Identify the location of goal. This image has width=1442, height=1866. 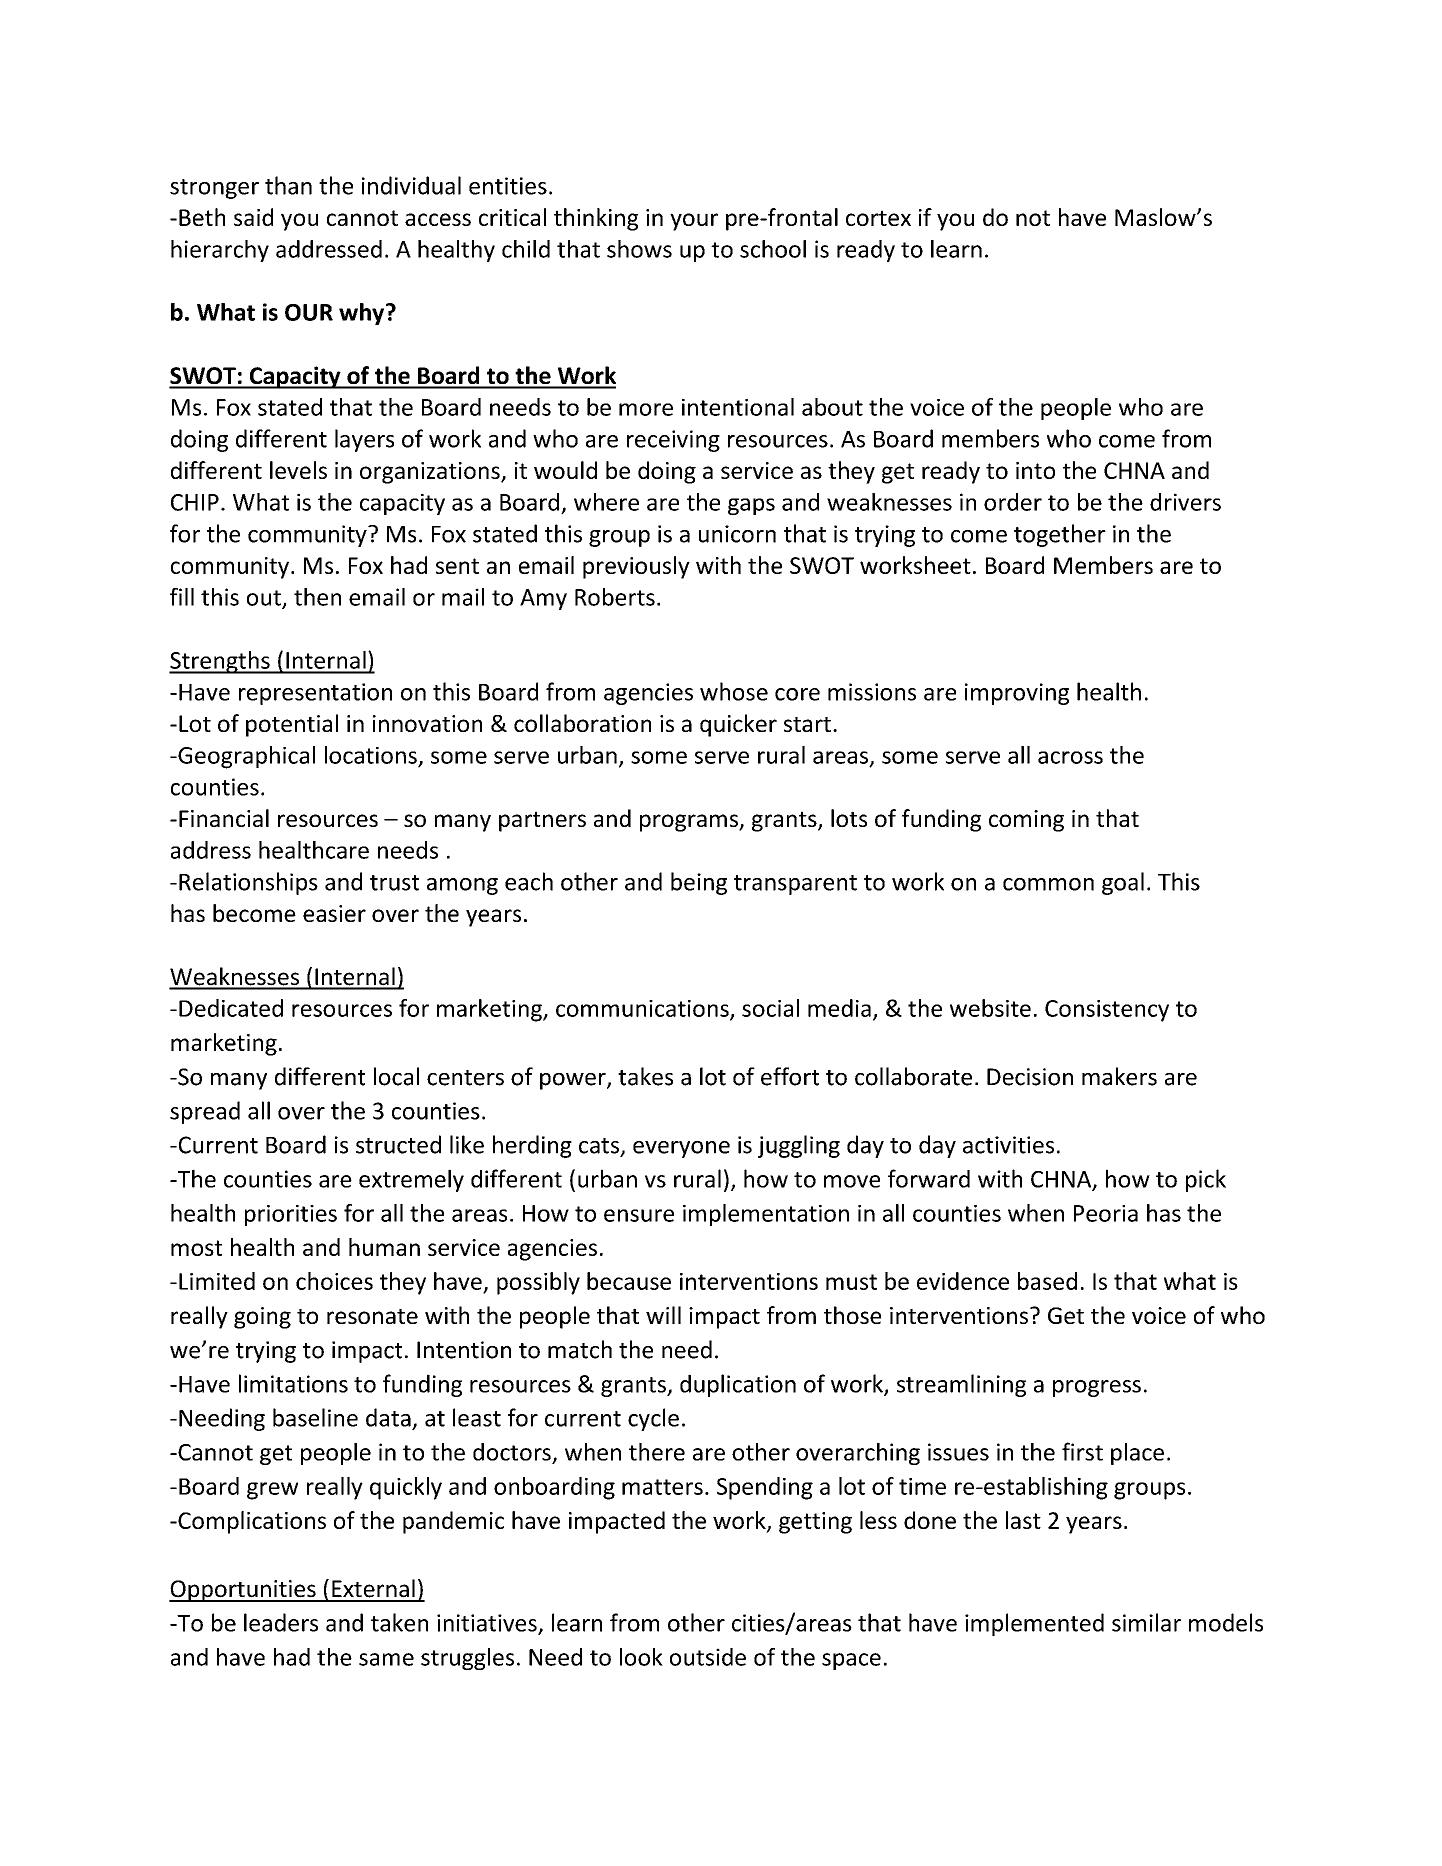
(1123, 883).
